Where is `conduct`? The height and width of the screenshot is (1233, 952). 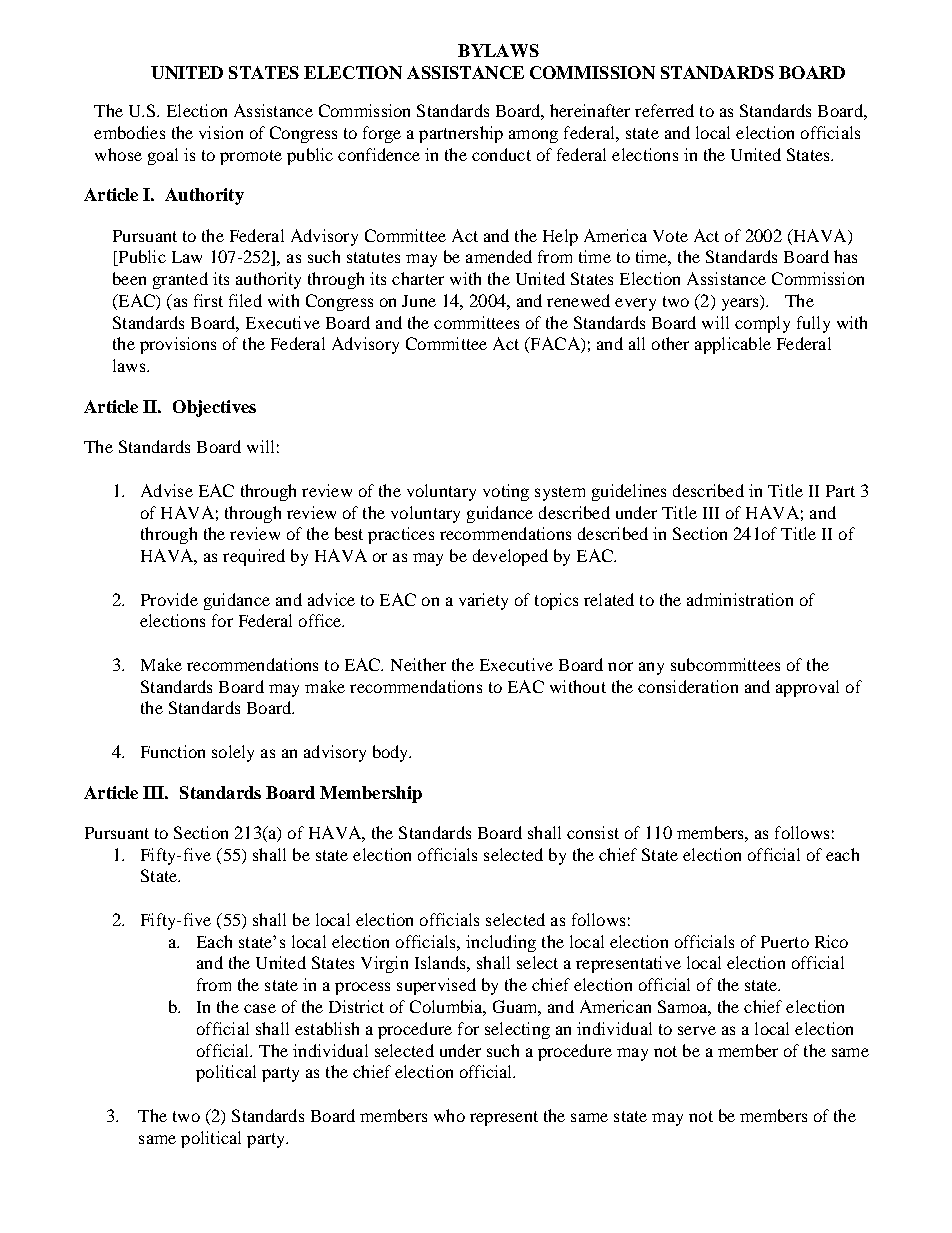 conduct is located at coordinates (501, 154).
